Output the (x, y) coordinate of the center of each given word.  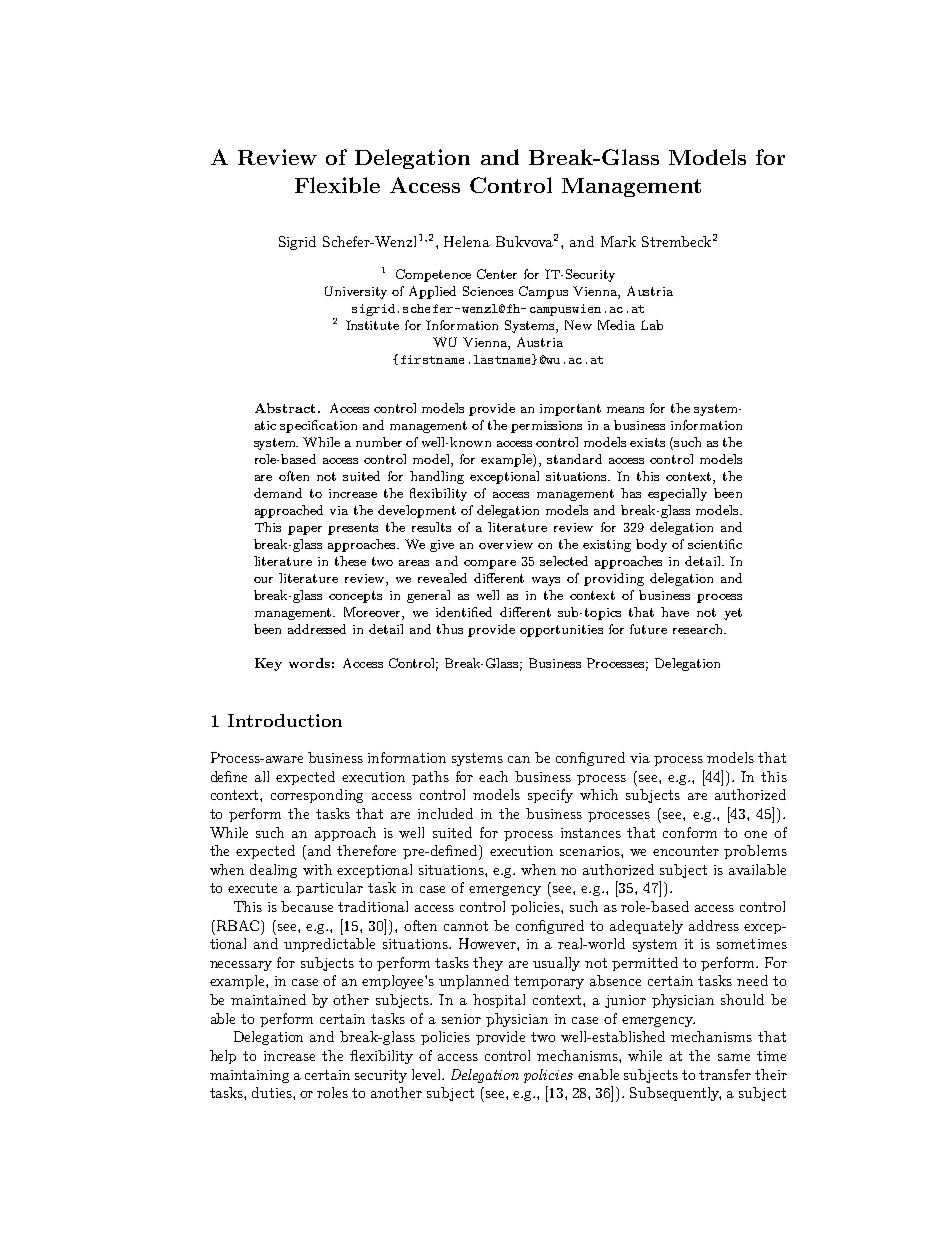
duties (273, 1092)
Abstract (285, 408)
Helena (467, 241)
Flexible (337, 185)
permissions (546, 427)
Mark (618, 241)
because (307, 906)
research (699, 629)
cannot (466, 926)
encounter (686, 851)
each (493, 776)
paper (305, 530)
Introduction (285, 720)
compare (490, 564)
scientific (715, 544)
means (625, 410)
